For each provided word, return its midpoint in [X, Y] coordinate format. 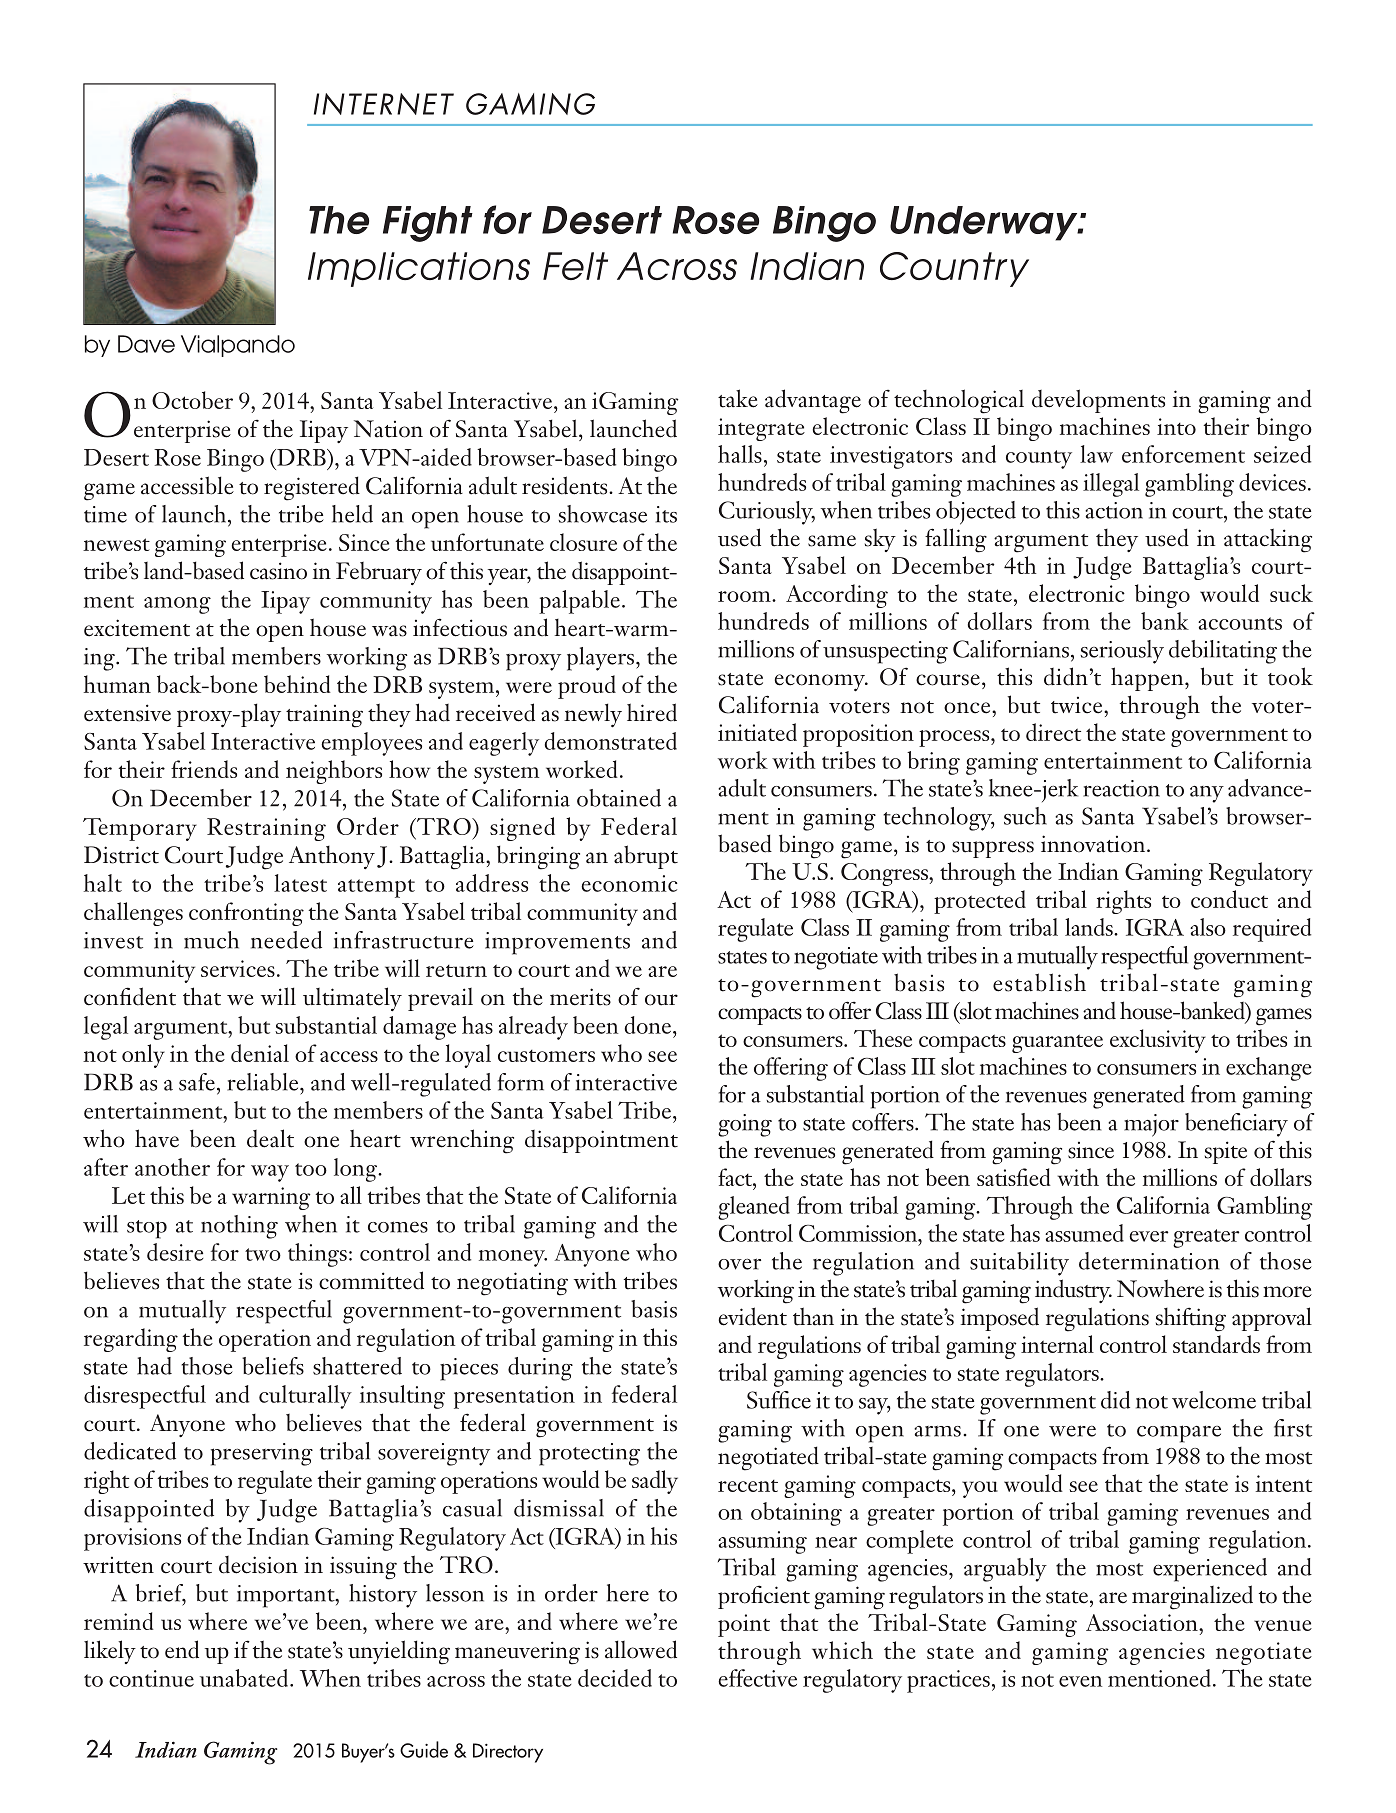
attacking [1268, 540]
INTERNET [384, 104]
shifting [1191, 1319]
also [1208, 927]
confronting [246, 914]
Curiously [767, 513]
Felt [575, 266]
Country [954, 269]
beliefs [273, 1366]
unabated [244, 1678]
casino [278, 571]
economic [629, 883]
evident [753, 1316]
